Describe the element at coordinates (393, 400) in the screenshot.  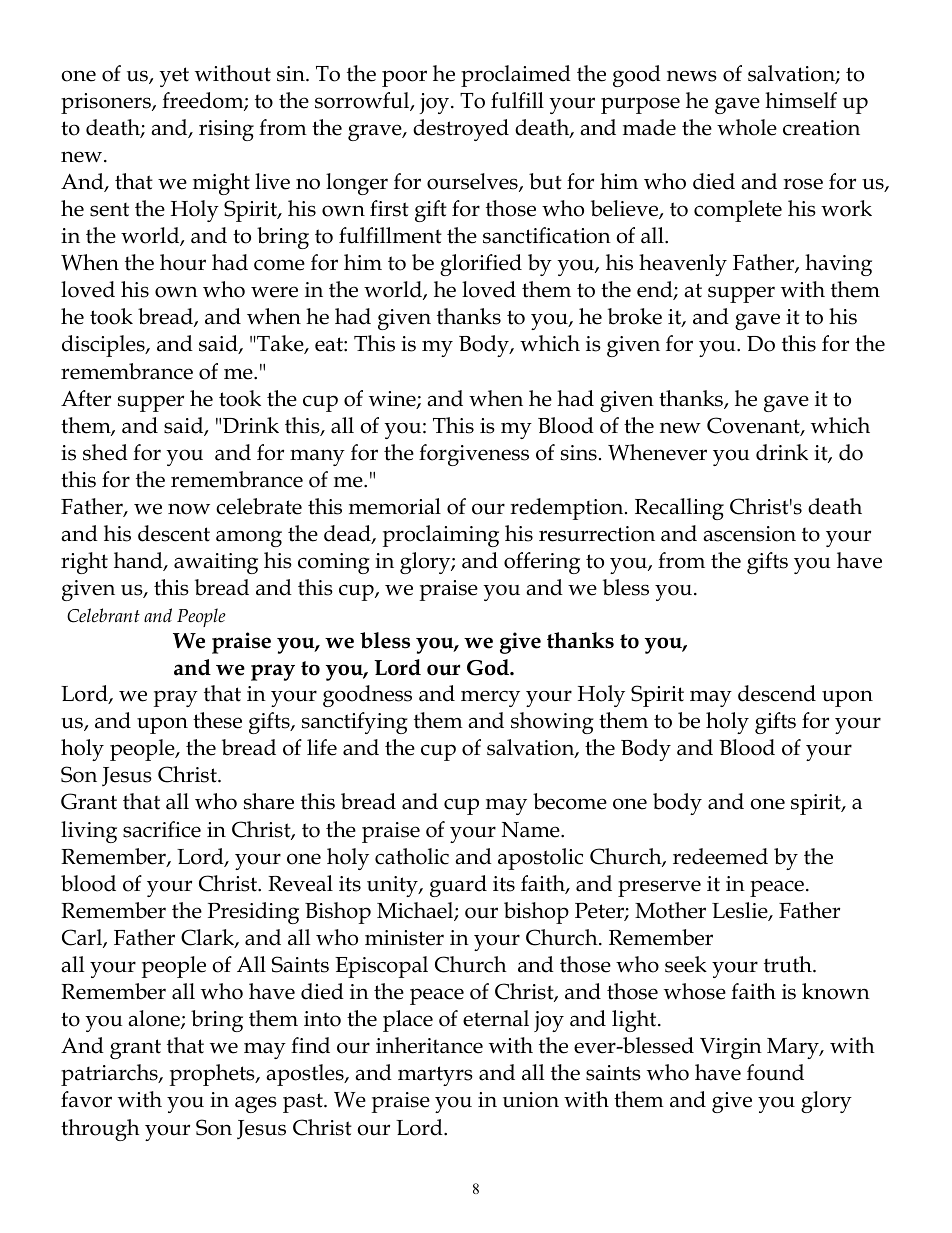
I see `wine` at that location.
